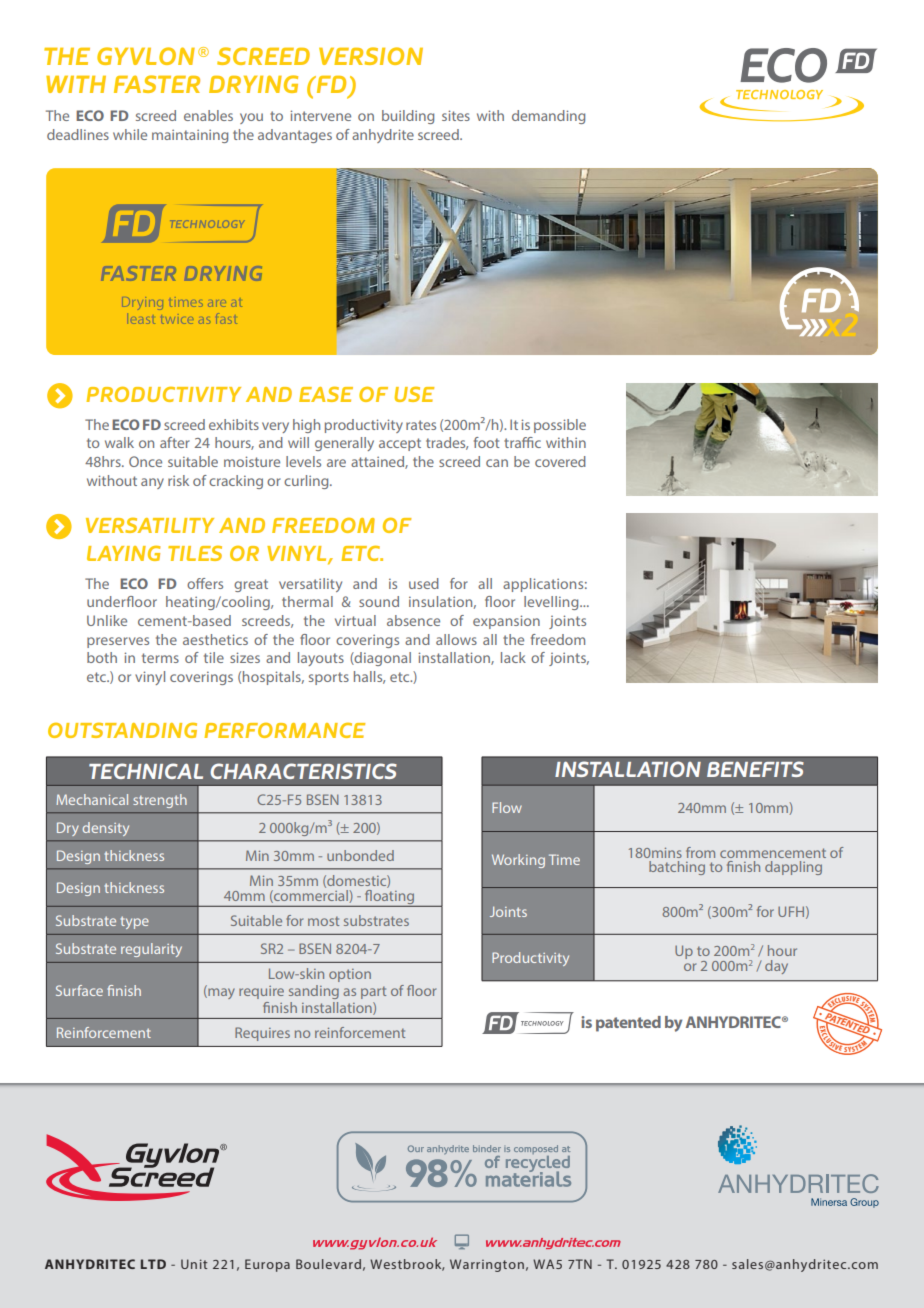 The width and height of the image is (924, 1308). I want to click on LTD, so click(153, 1264).
